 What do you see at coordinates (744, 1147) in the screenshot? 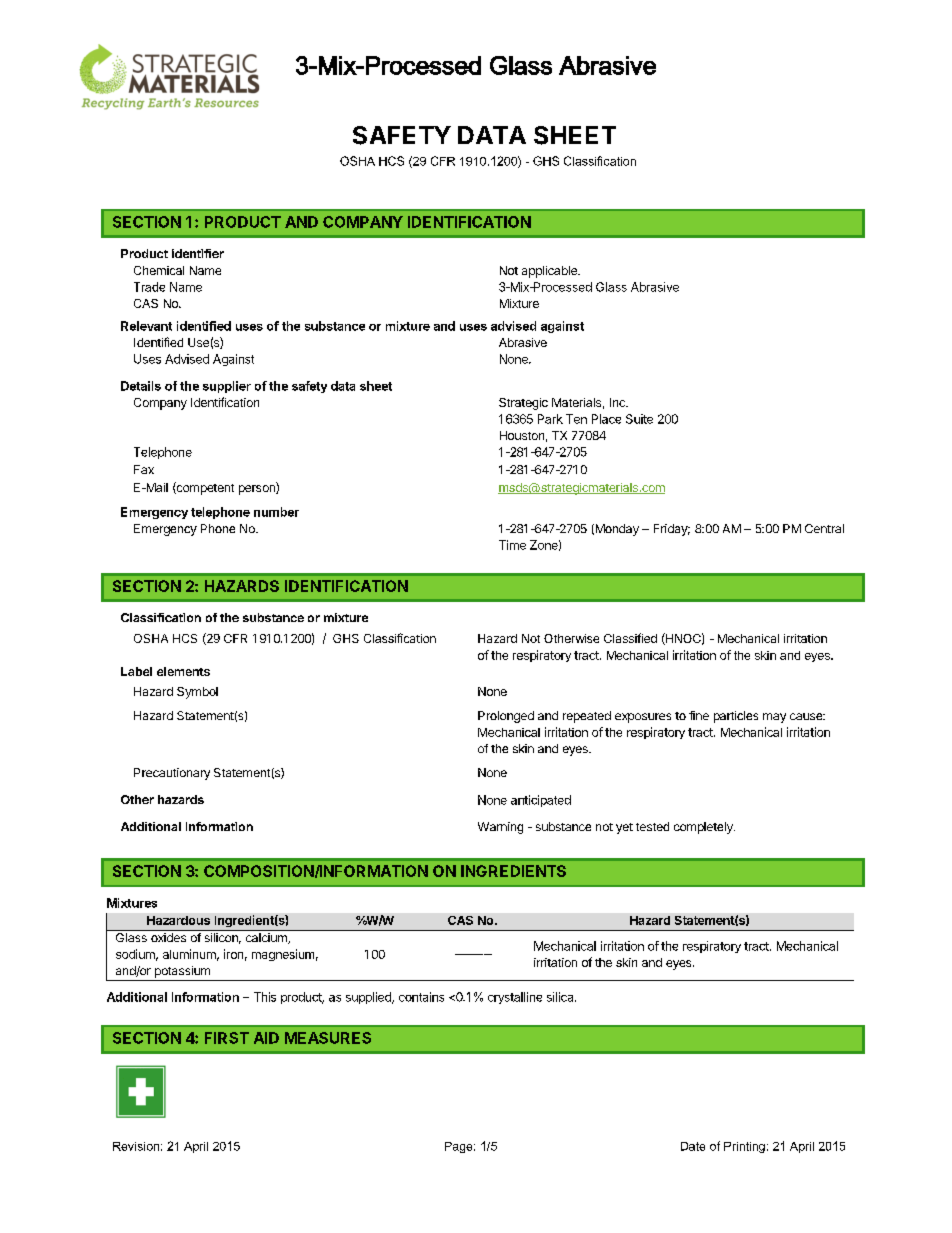
I see `Printing` at bounding box center [744, 1147].
